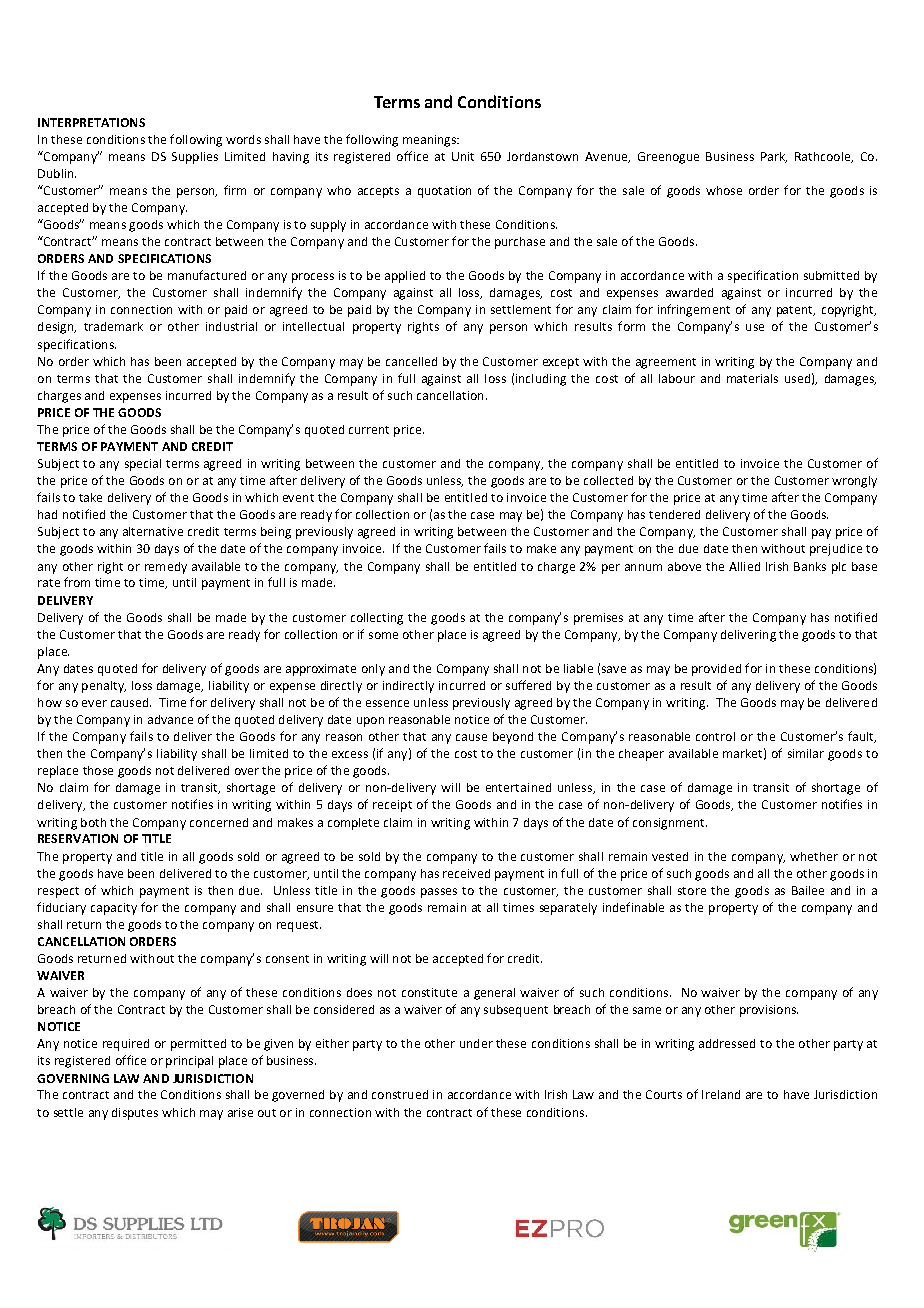 This page has width=924, height=1308. I want to click on Unit, so click(463, 156).
